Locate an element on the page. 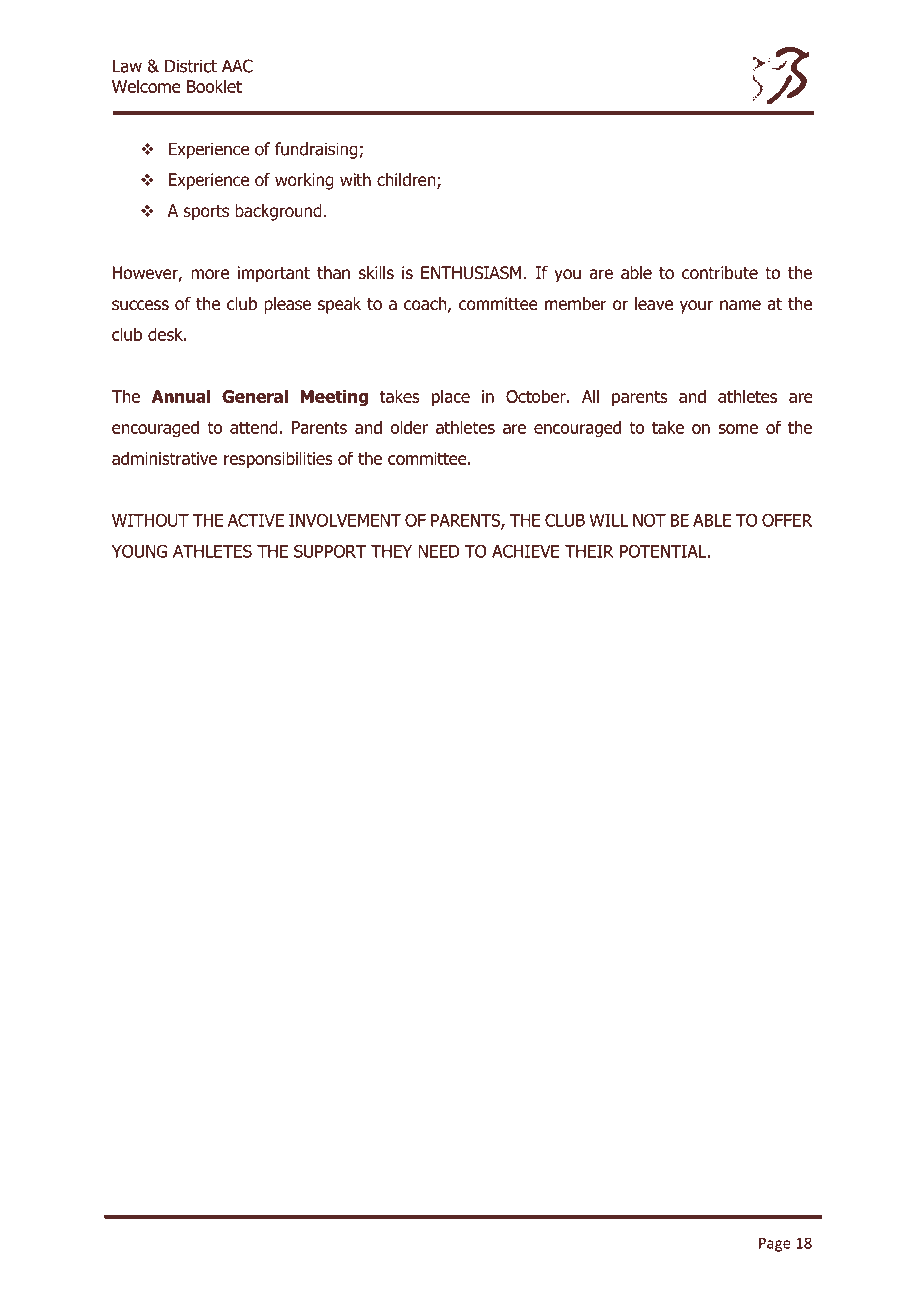  Page is located at coordinates (775, 1244).
